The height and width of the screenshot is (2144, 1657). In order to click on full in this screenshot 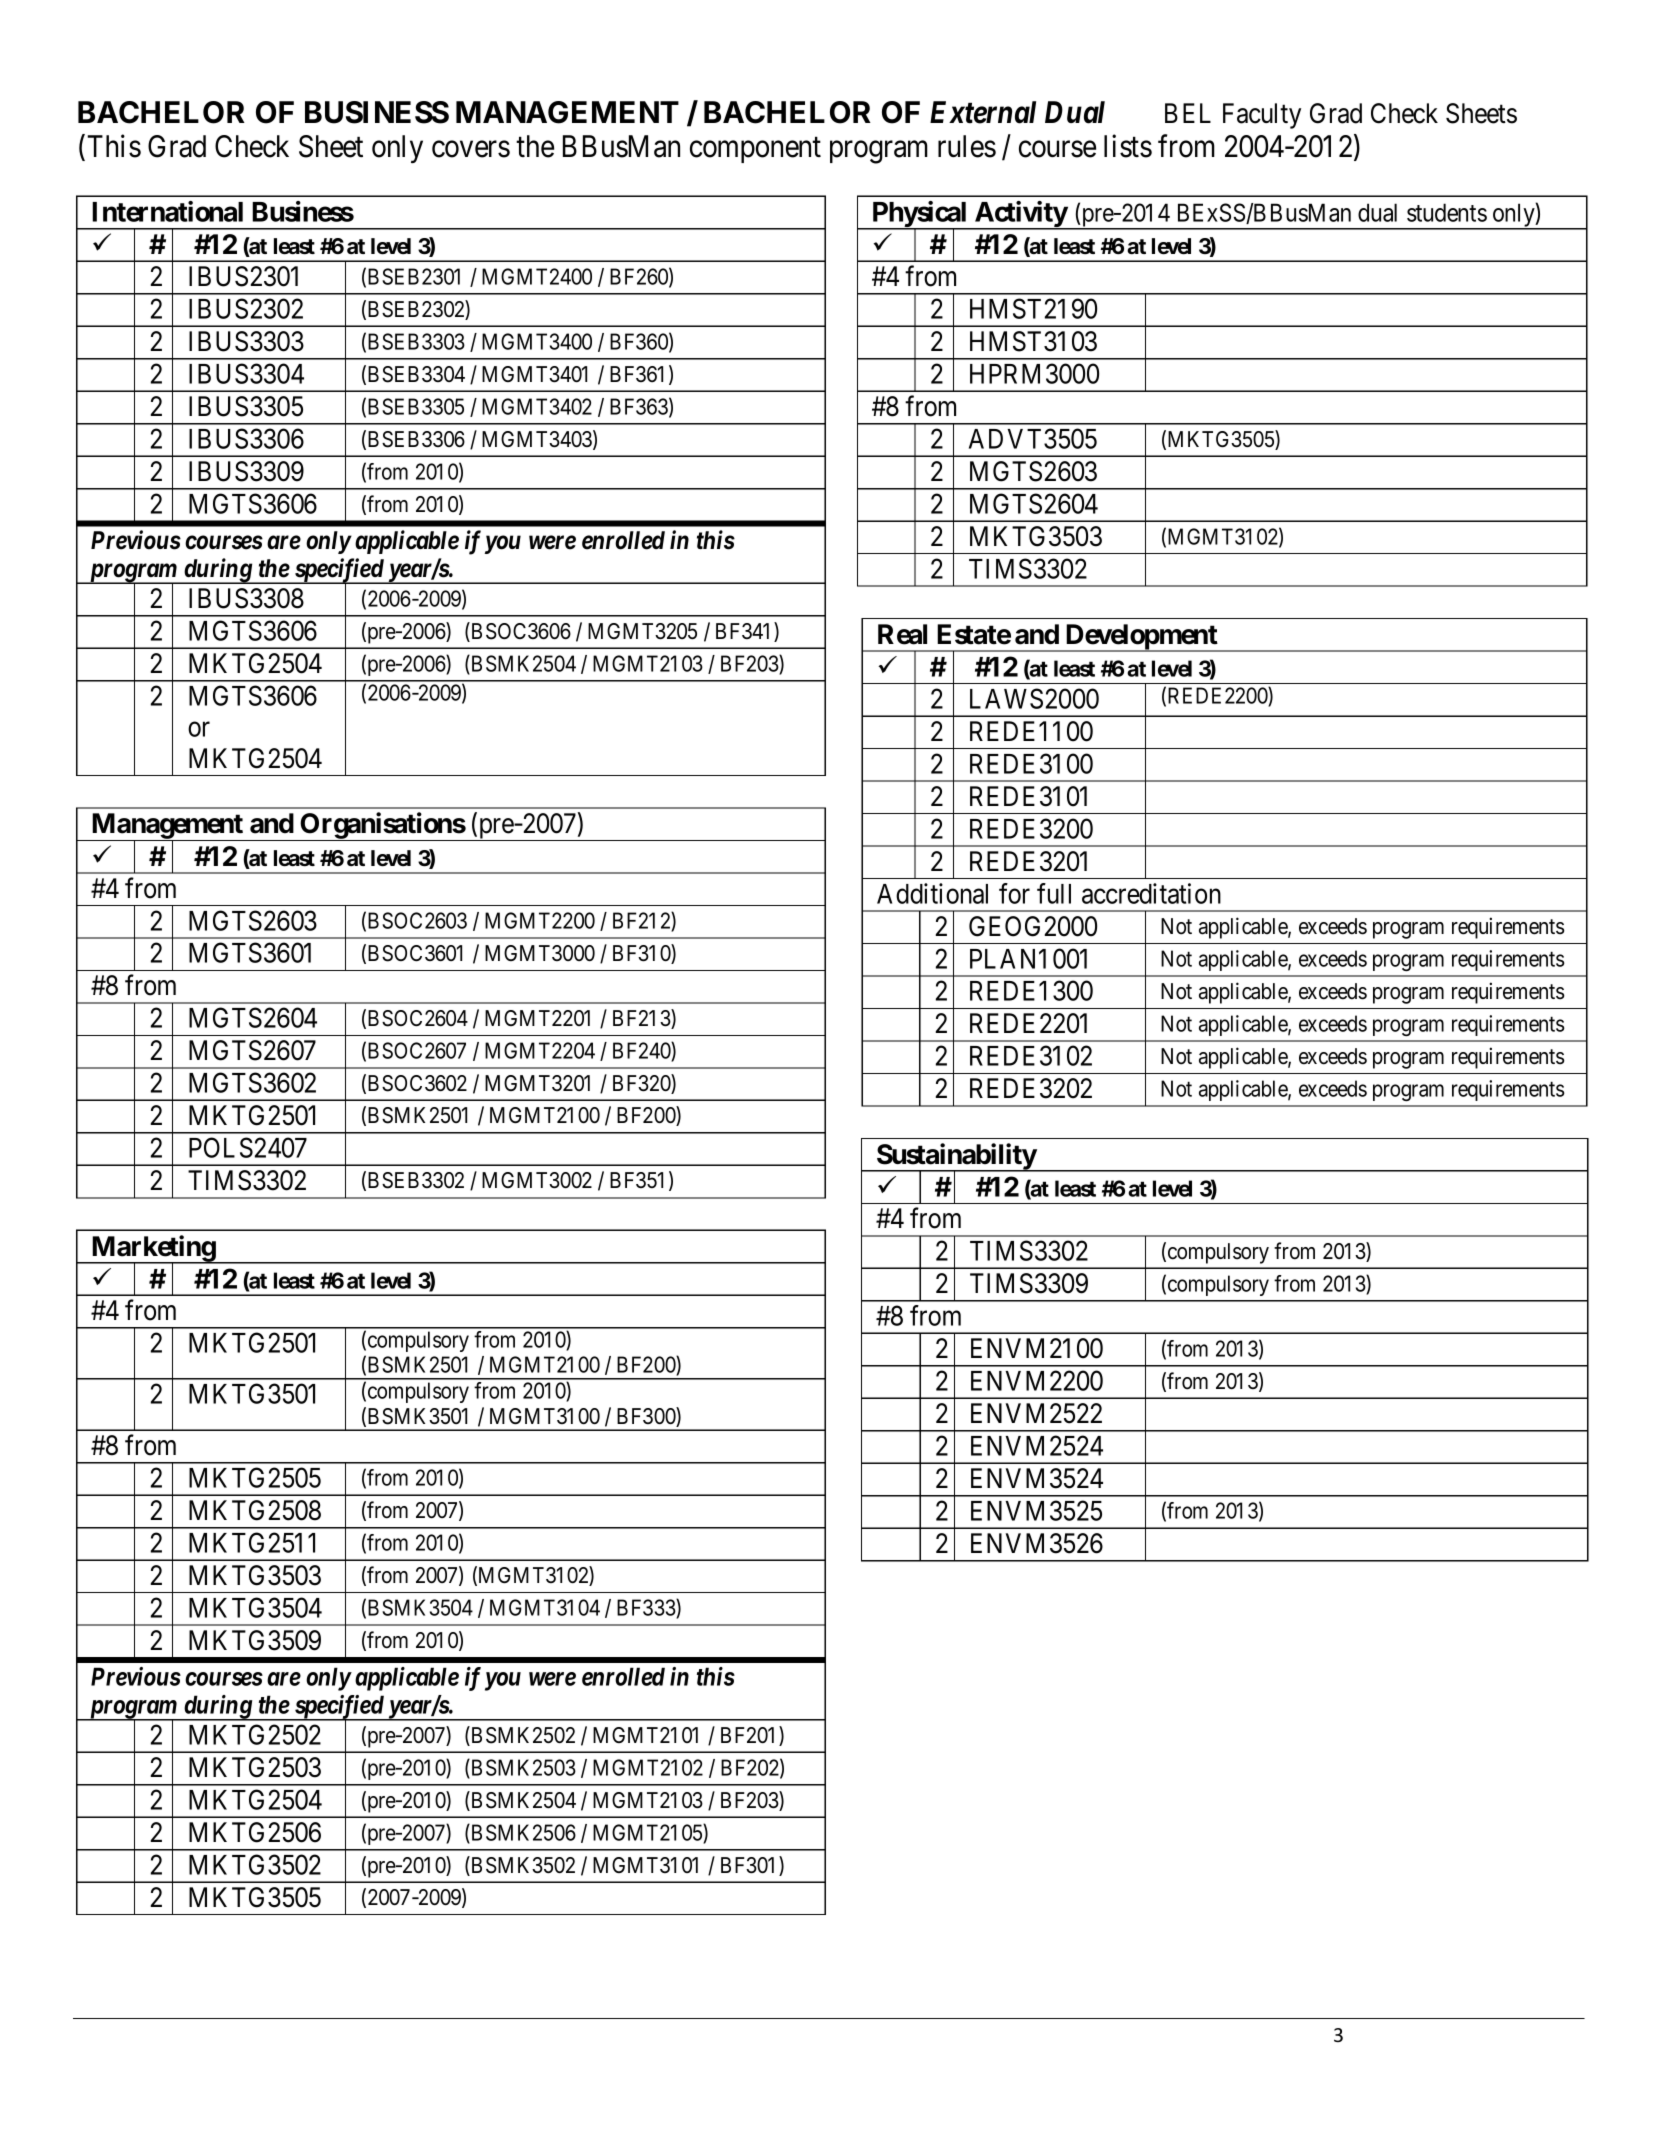, I will do `click(1054, 893)`.
